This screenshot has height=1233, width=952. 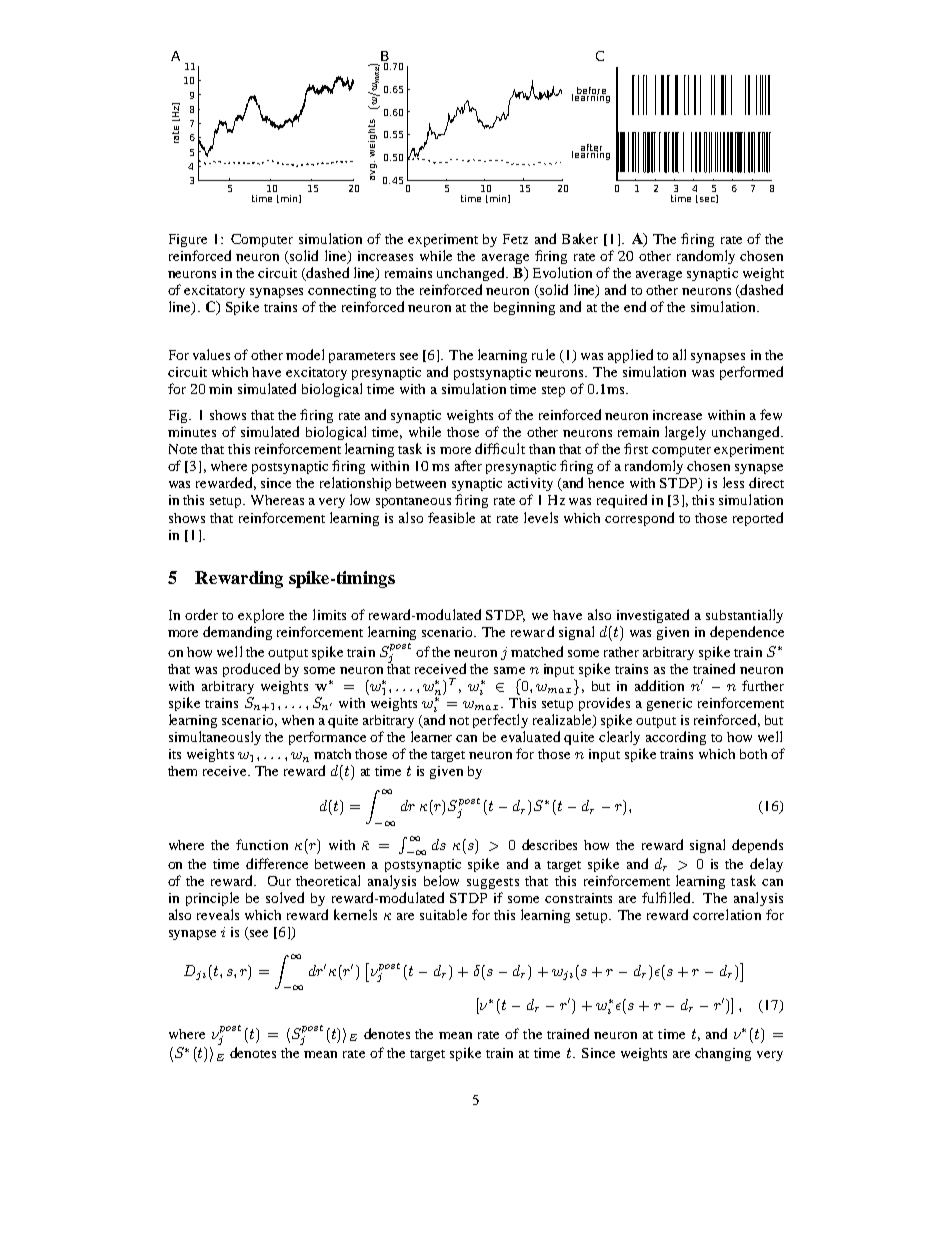 What do you see at coordinates (524, 308) in the screenshot?
I see `beginning` at bounding box center [524, 308].
